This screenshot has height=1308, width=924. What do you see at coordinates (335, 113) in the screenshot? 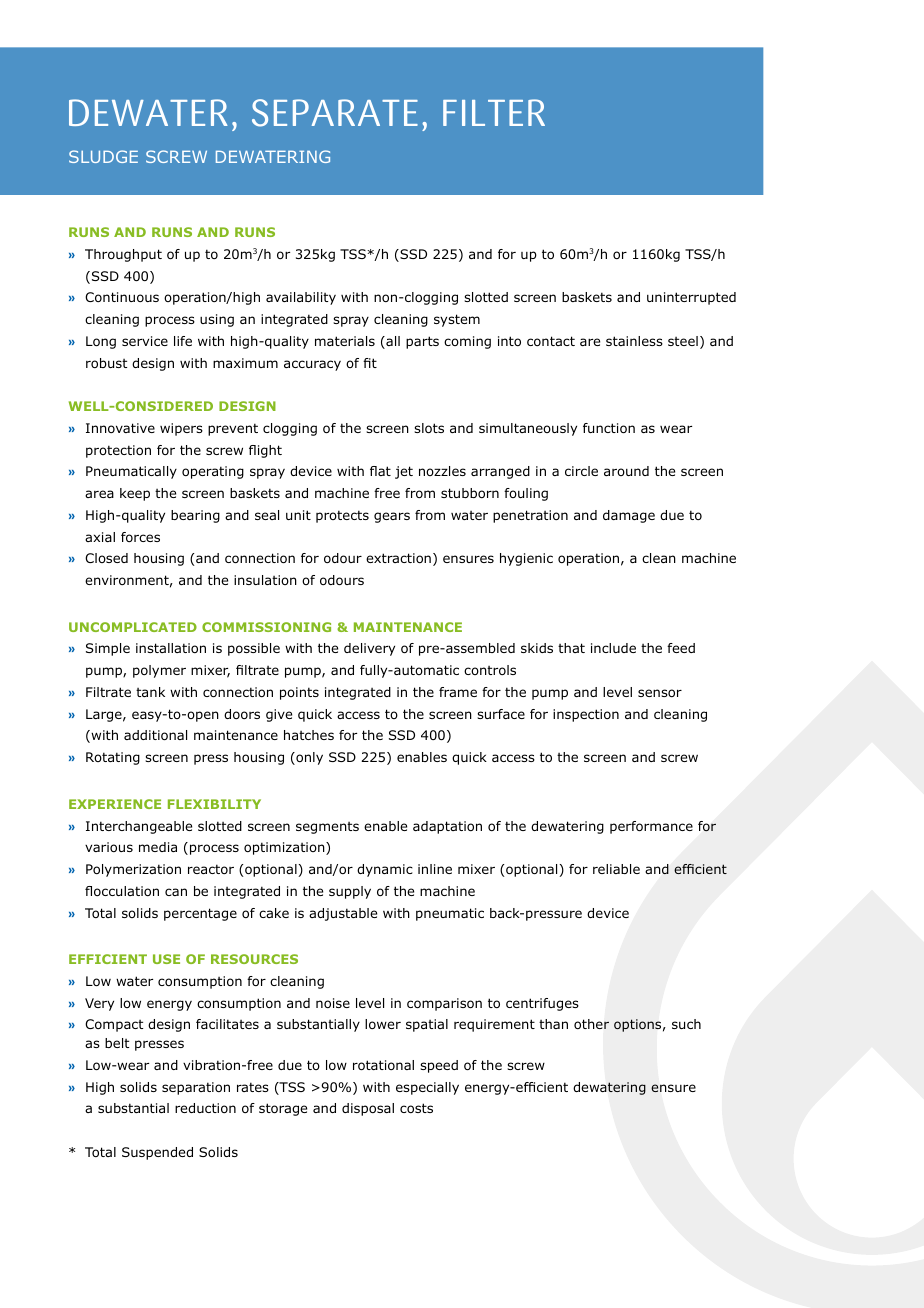
I see `SEPARATE` at bounding box center [335, 113].
